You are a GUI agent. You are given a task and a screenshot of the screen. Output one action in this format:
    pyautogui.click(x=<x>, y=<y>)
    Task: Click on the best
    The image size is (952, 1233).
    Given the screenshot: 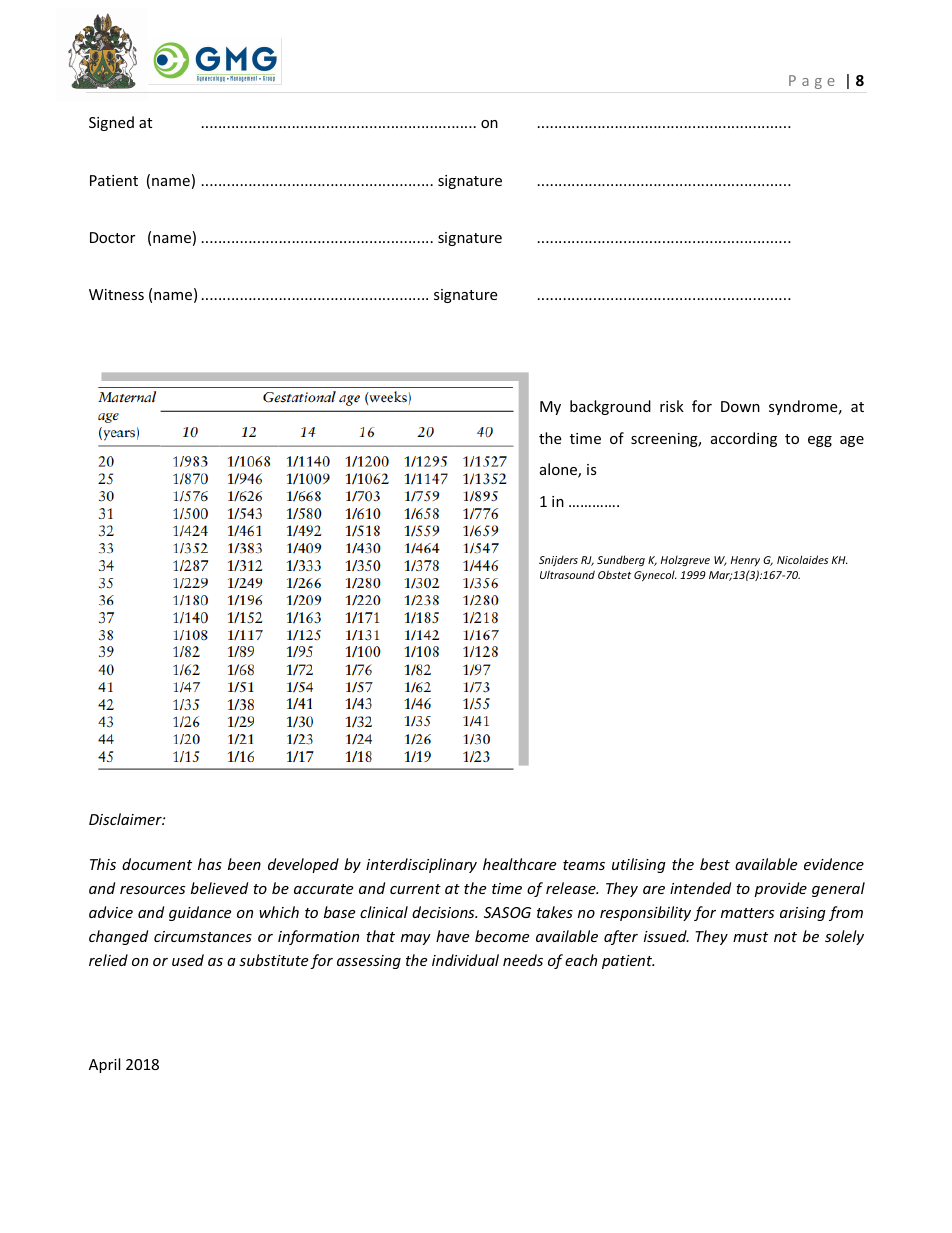 What is the action you would take?
    pyautogui.click(x=715, y=864)
